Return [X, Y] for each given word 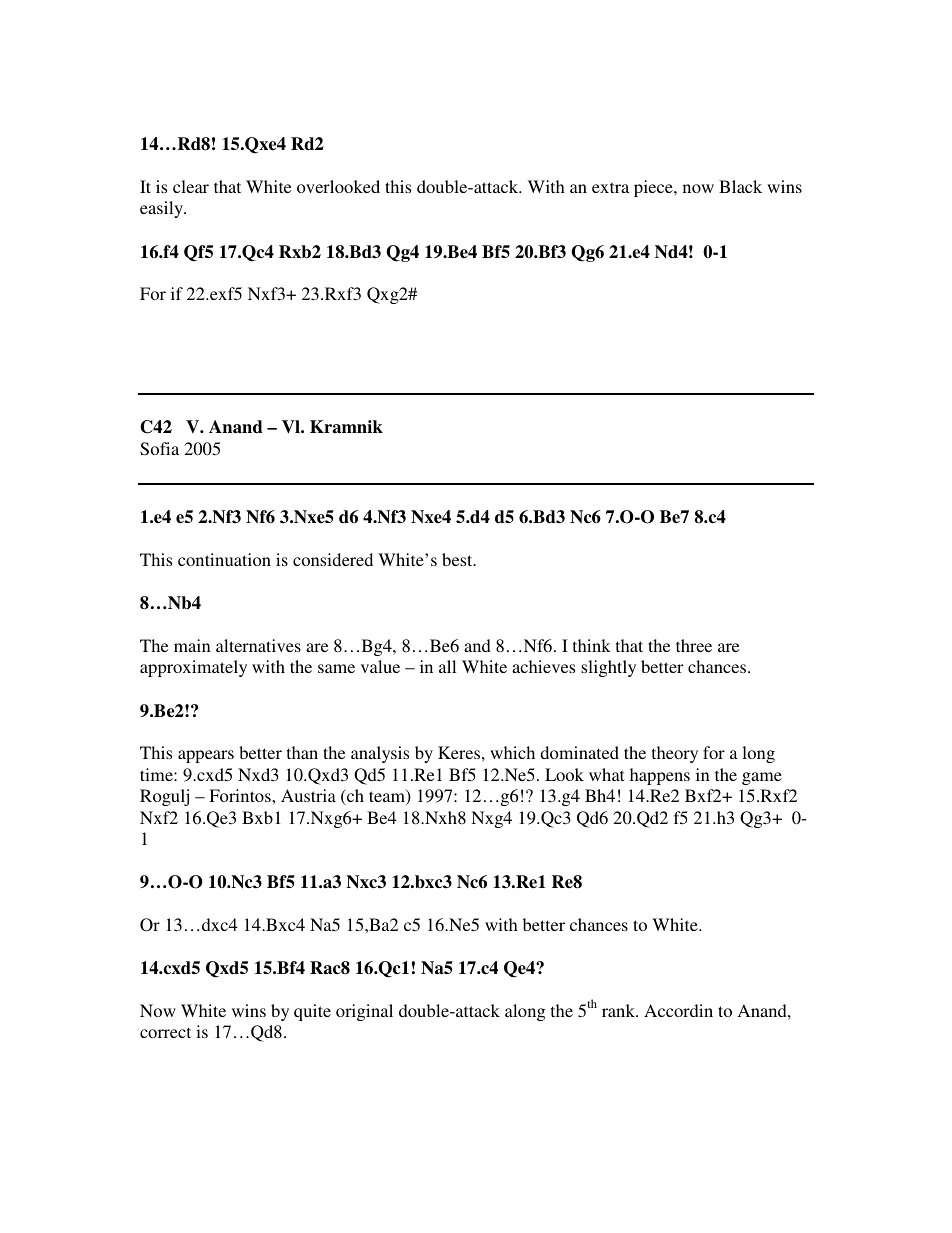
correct [165, 1032]
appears [206, 756]
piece [654, 188]
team [388, 797]
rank [619, 1010]
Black [740, 186]
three [694, 645]
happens [660, 776]
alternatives [258, 645]
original [364, 1012]
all [447, 666]
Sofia [159, 449]
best [458, 559]
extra [610, 187]
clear [191, 186]
